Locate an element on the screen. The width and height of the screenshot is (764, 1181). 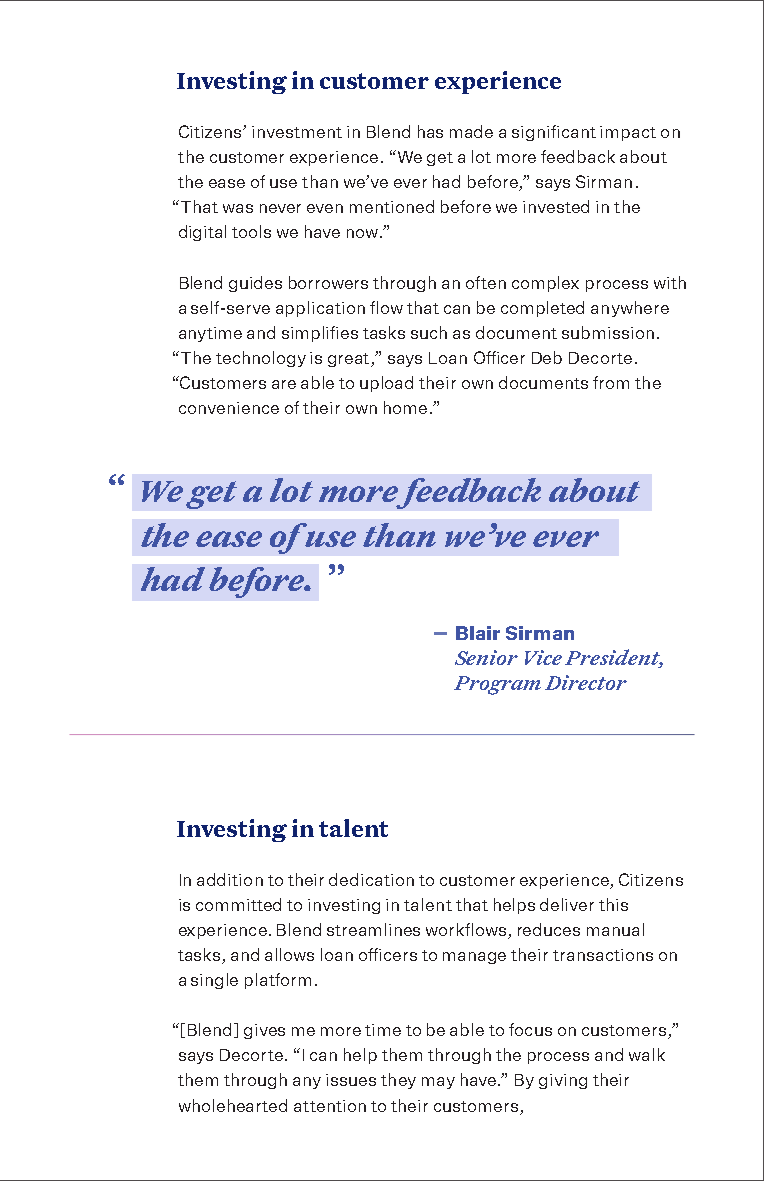
from is located at coordinates (611, 382).
